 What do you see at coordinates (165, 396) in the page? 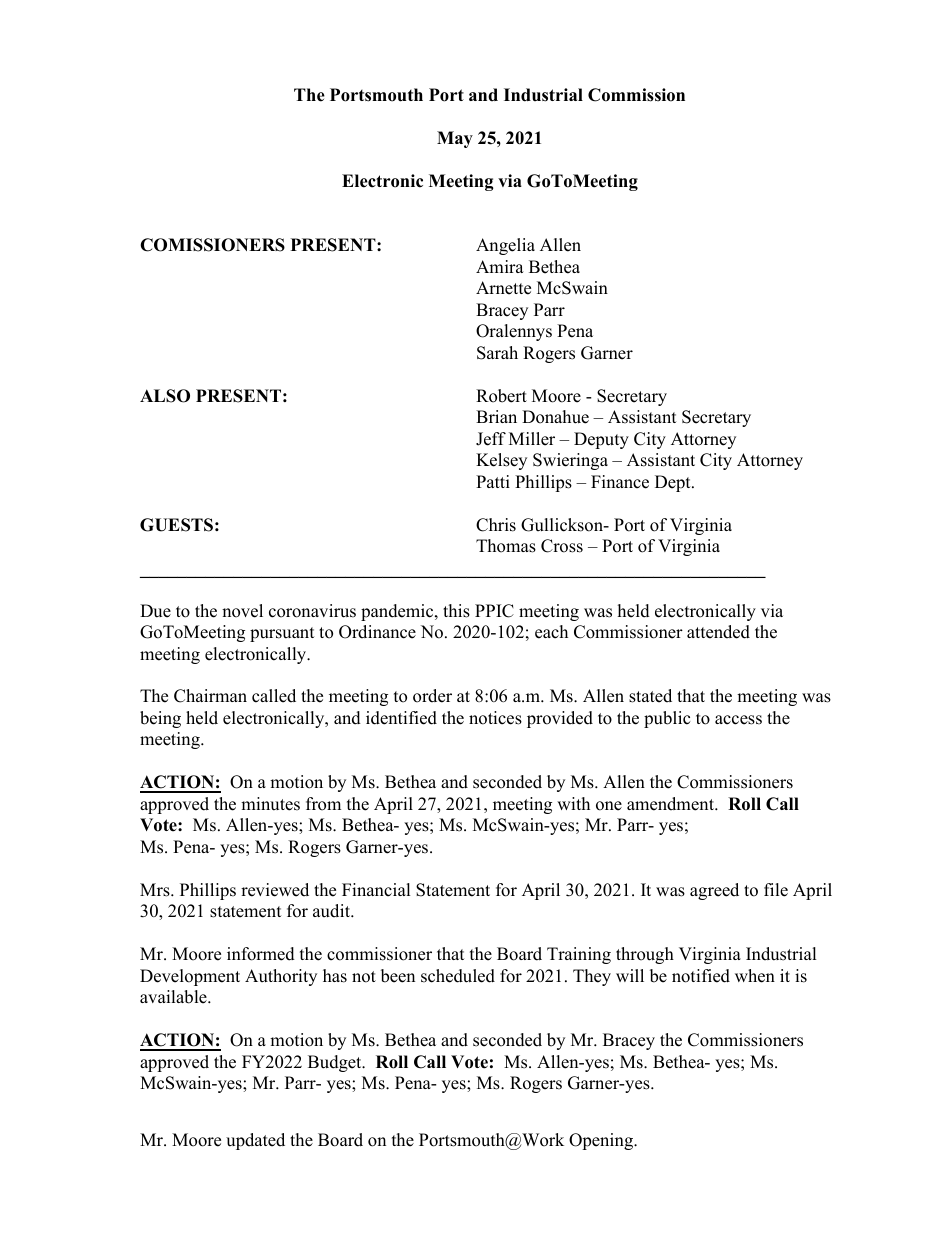
I see `ALSO` at bounding box center [165, 396].
